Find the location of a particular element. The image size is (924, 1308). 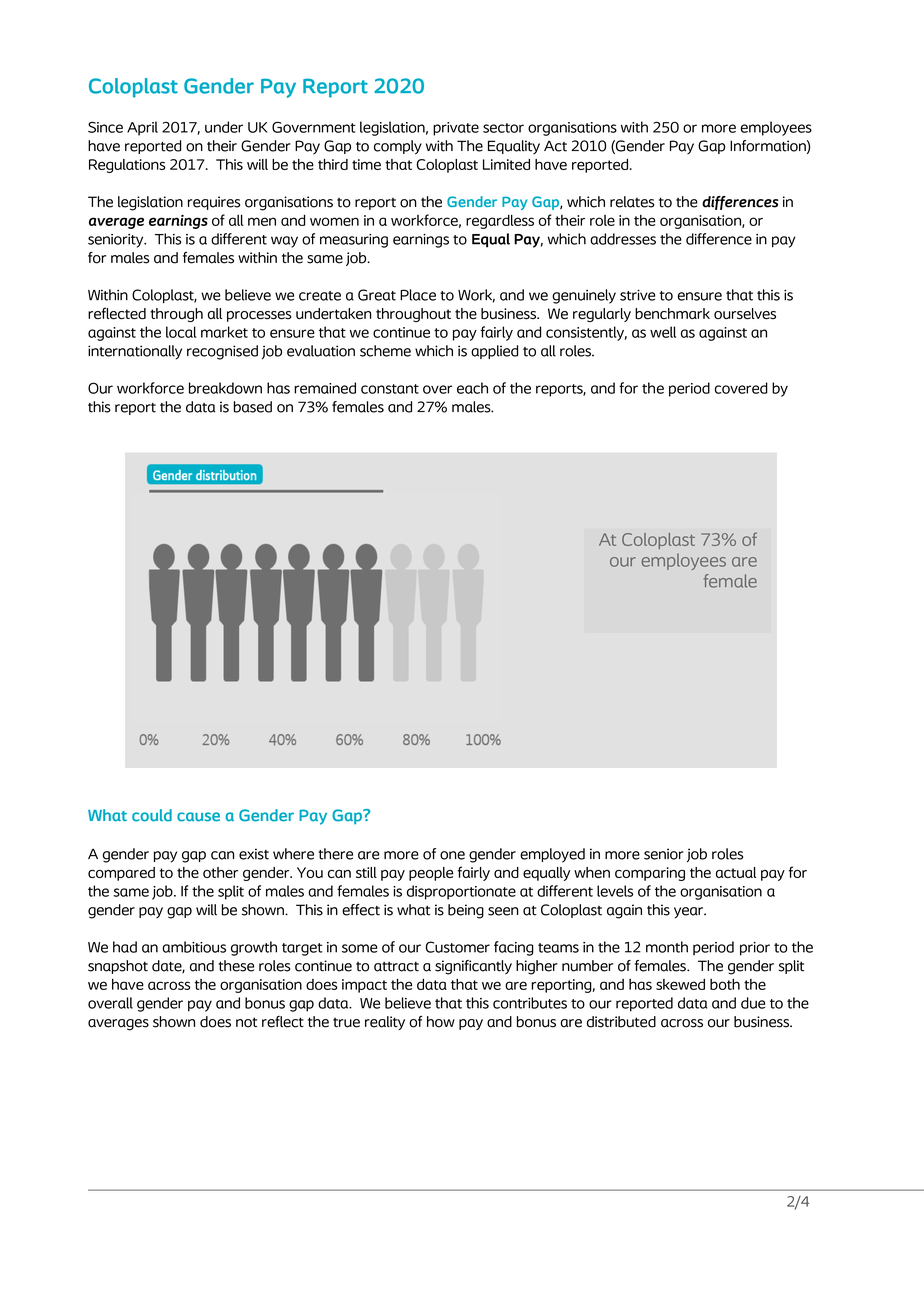

comparing is located at coordinates (650, 874).
